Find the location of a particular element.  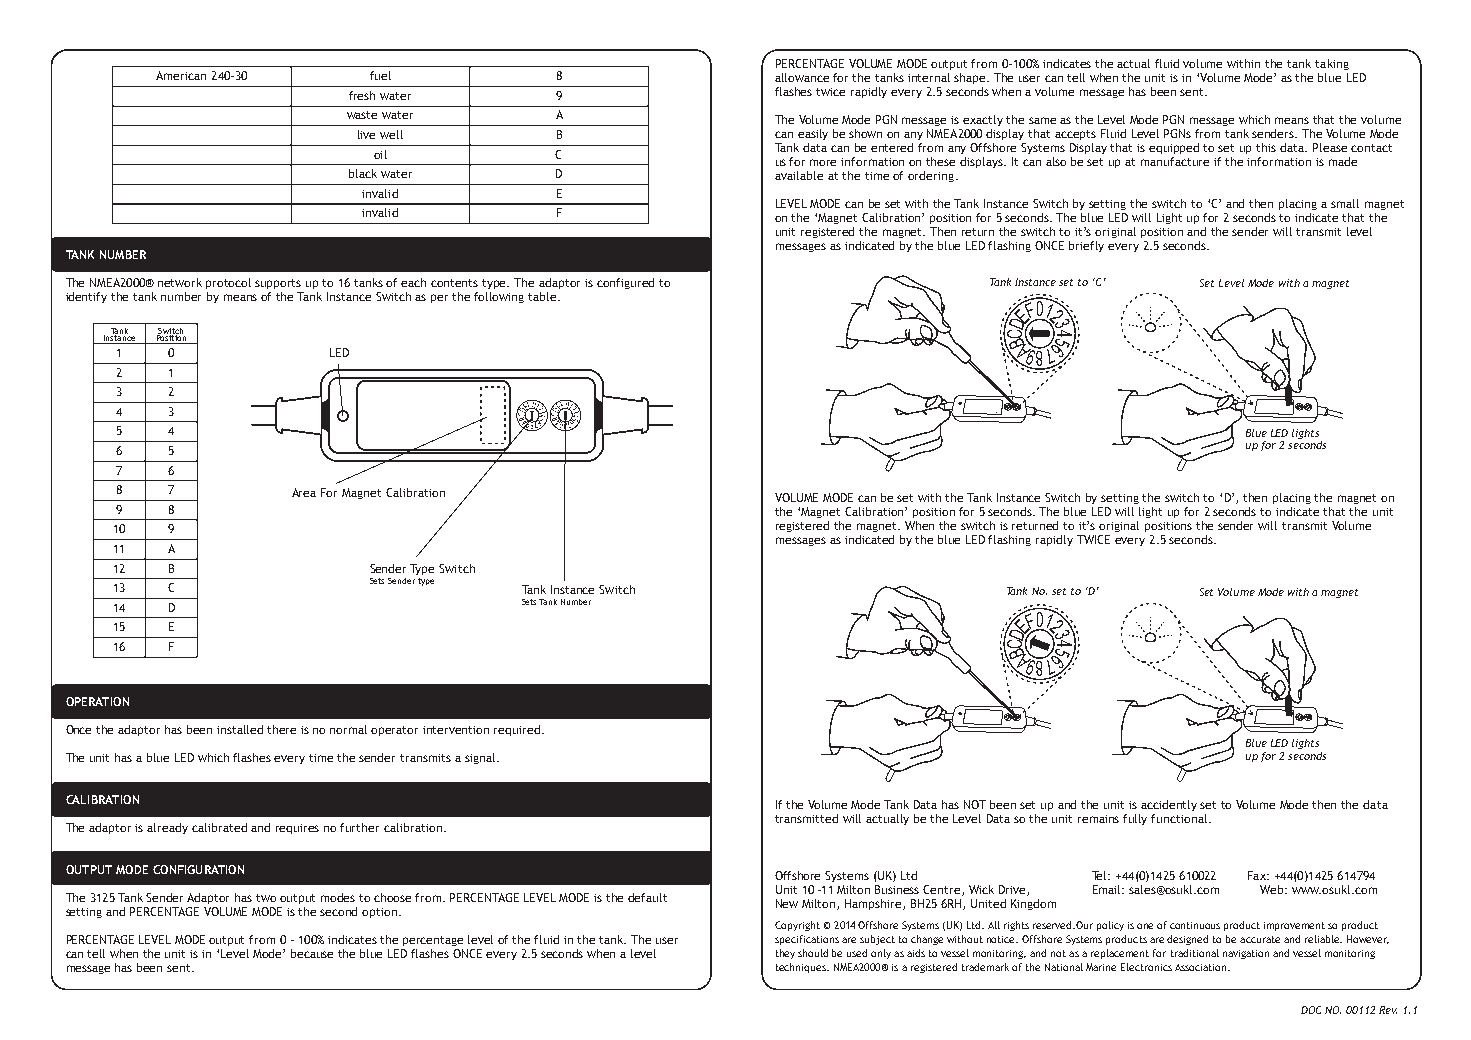

protocol is located at coordinates (228, 283).
